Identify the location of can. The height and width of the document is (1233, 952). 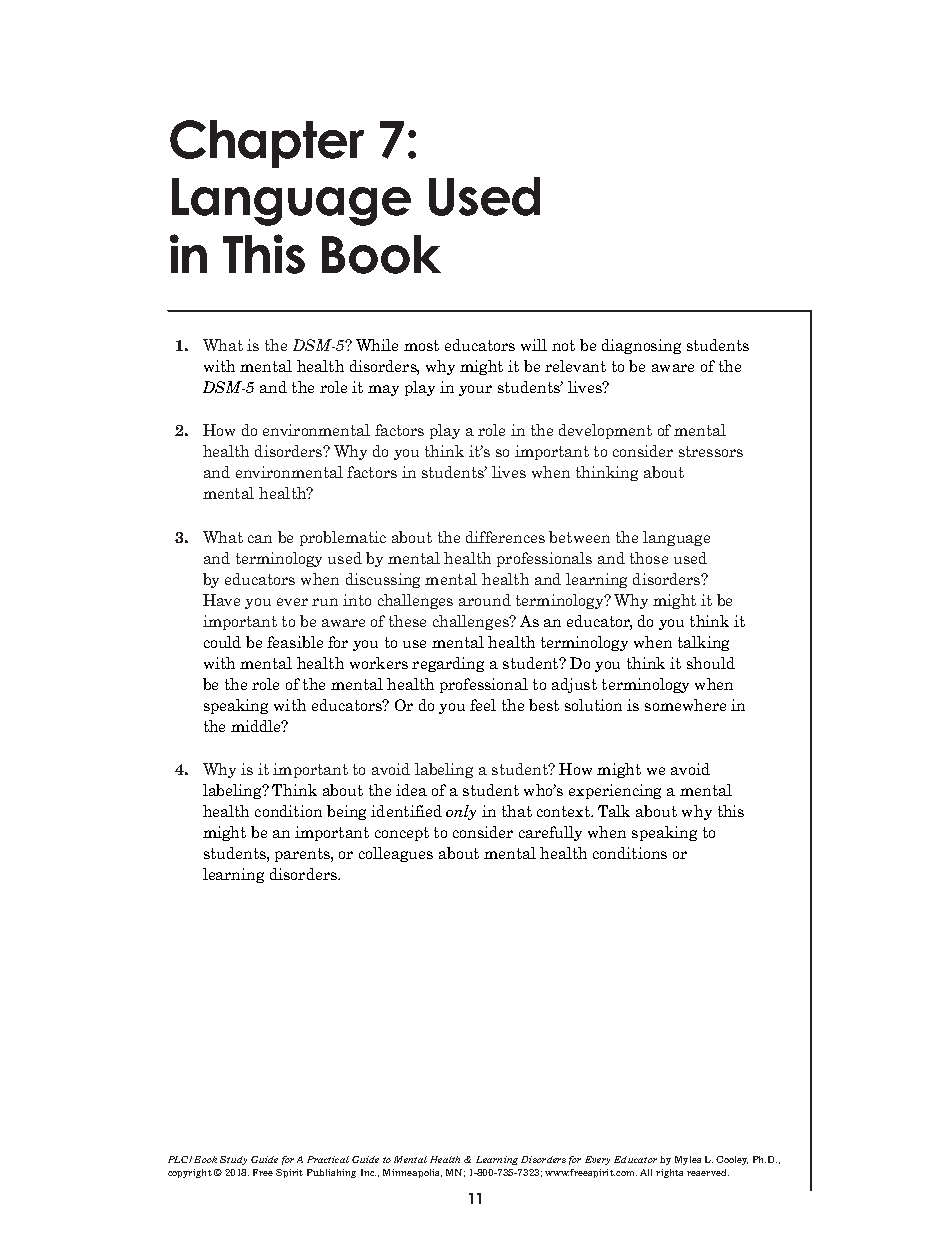
(260, 539).
